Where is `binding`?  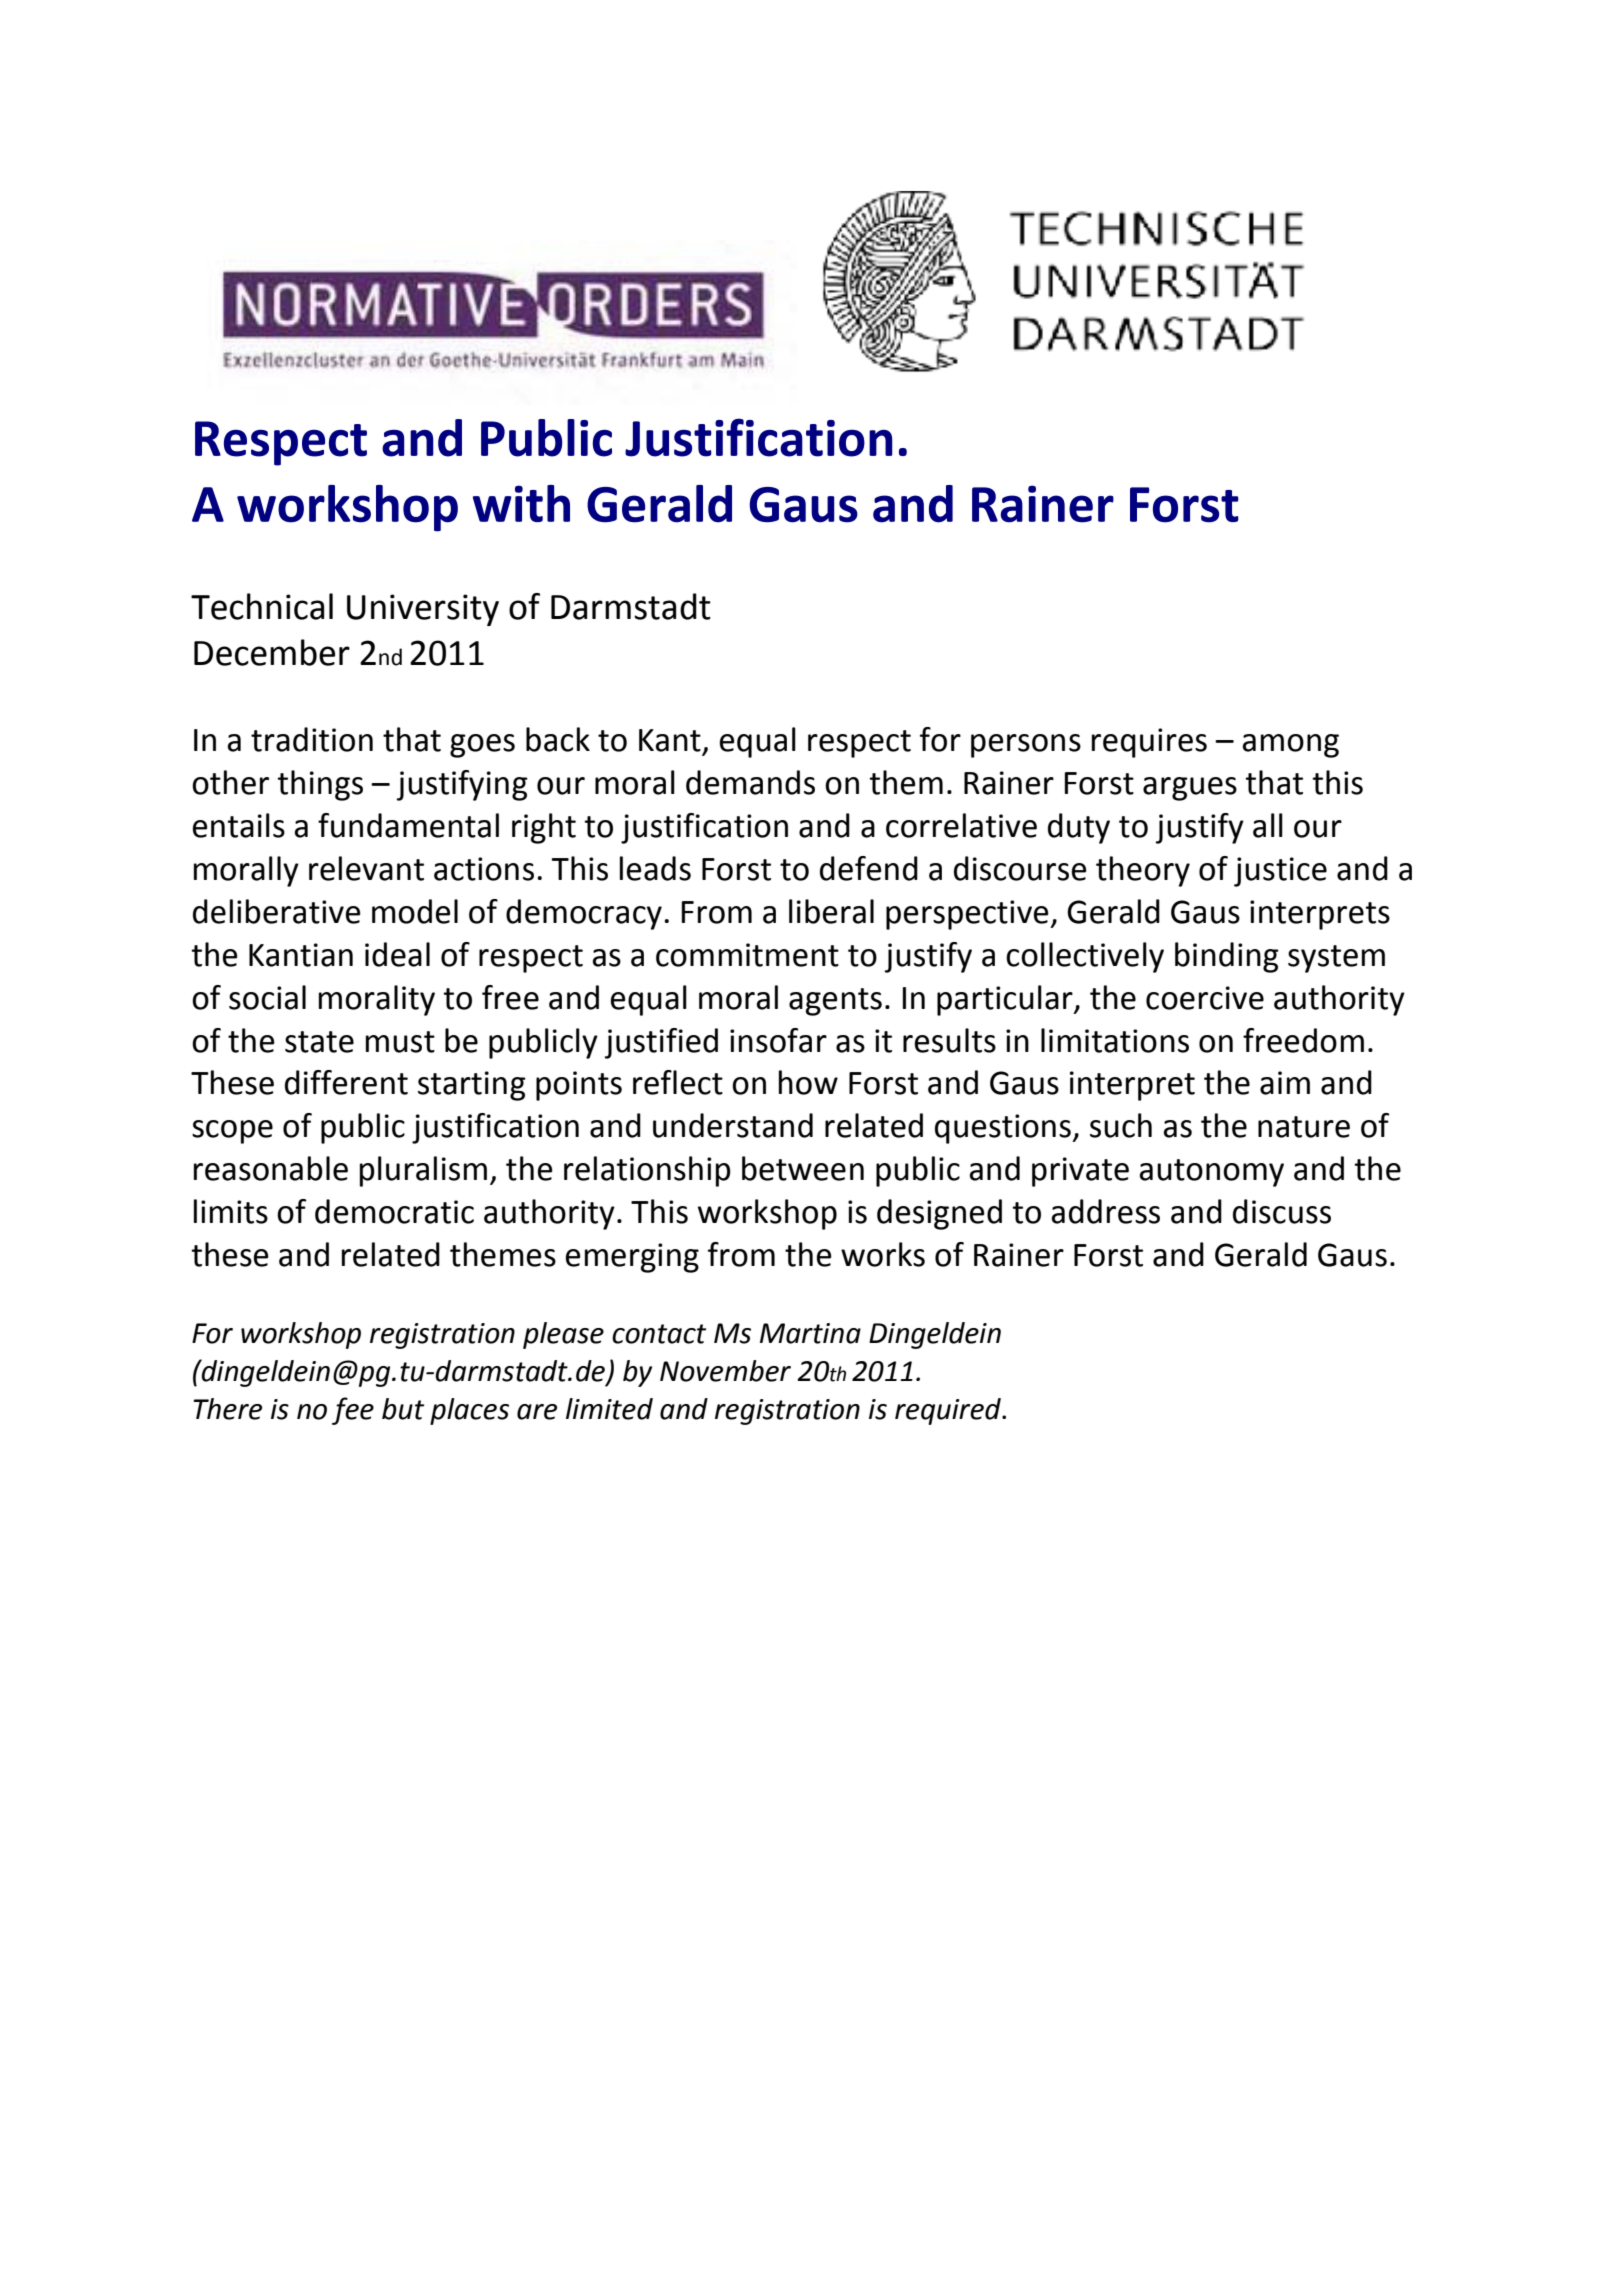 binding is located at coordinates (1227, 957).
